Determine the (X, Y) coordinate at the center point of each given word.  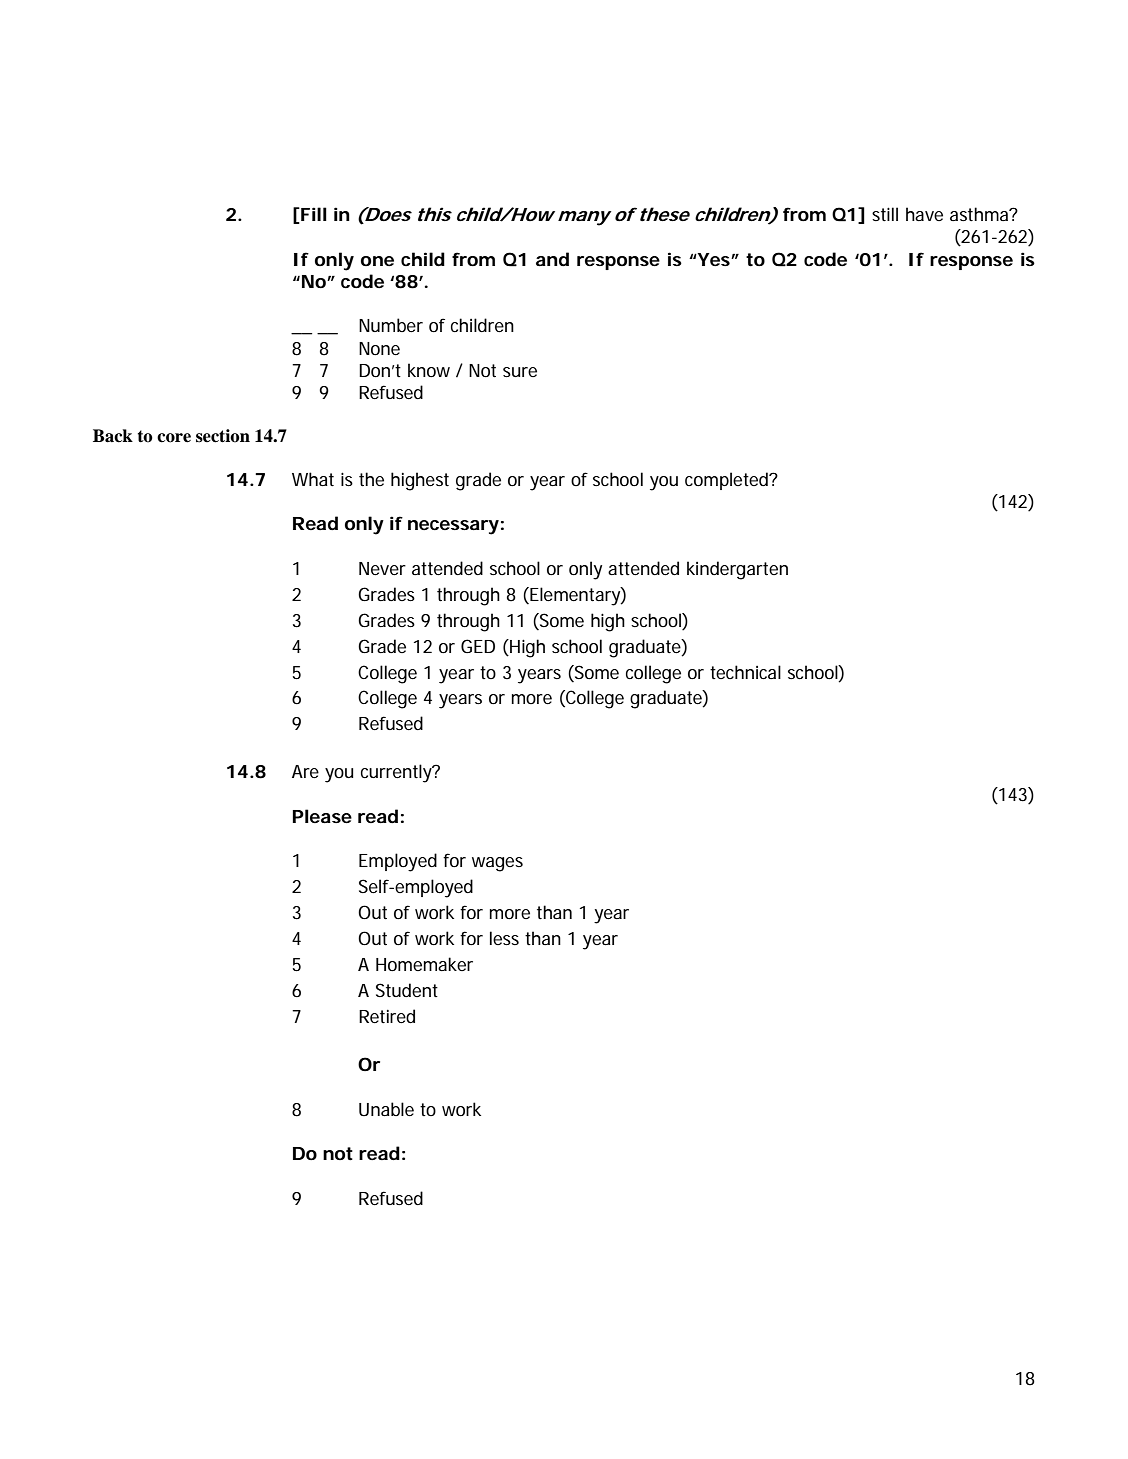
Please (322, 816)
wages (497, 864)
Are (305, 771)
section (223, 436)
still (885, 214)
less (504, 938)
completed (726, 481)
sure (520, 372)
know (429, 370)
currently (397, 773)
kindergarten (737, 570)
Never (382, 568)
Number (391, 325)
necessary (453, 527)
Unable (386, 1109)
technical (745, 672)
